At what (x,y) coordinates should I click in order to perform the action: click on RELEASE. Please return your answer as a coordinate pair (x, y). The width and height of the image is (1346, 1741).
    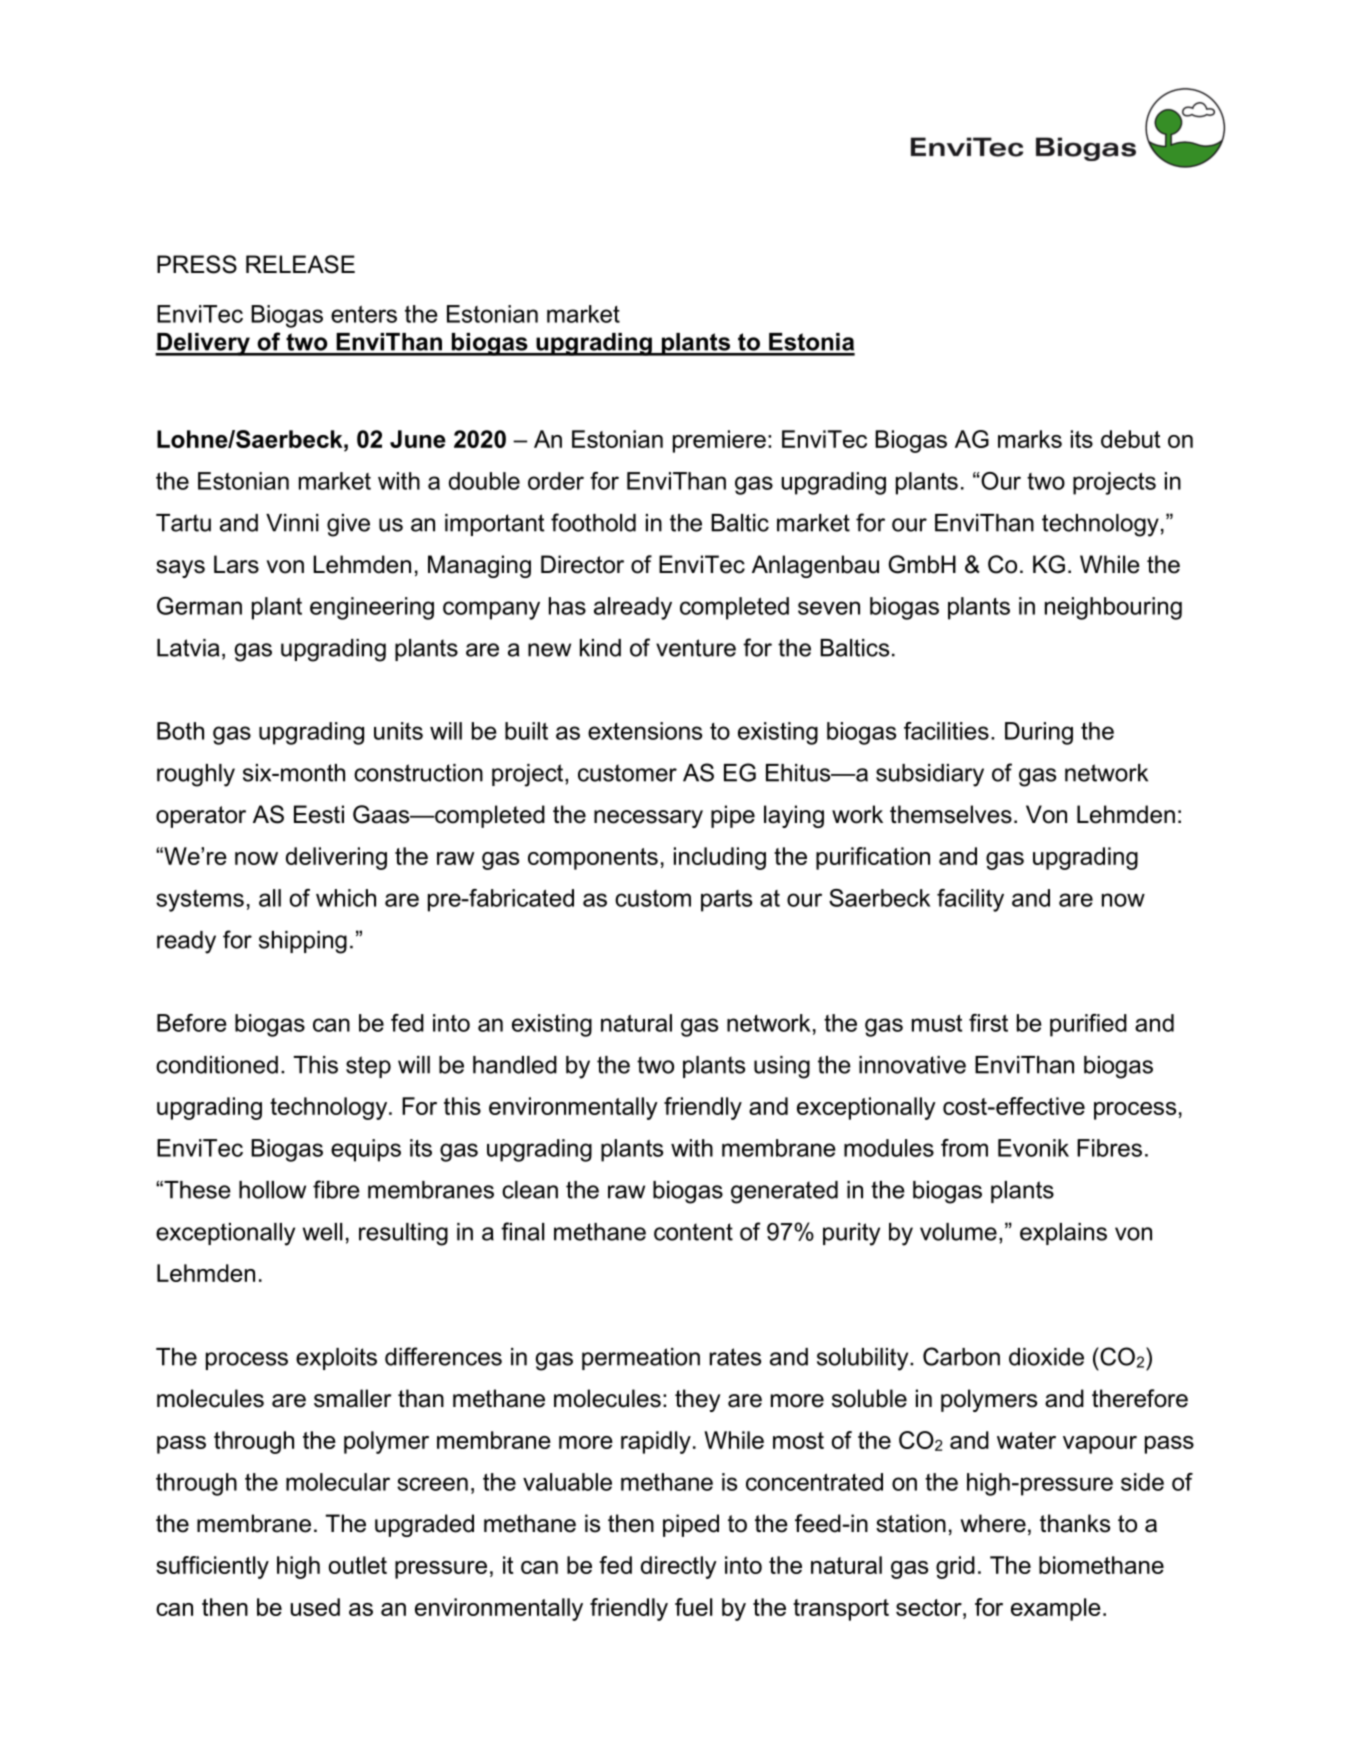
    Looking at the image, I should click on (300, 264).
